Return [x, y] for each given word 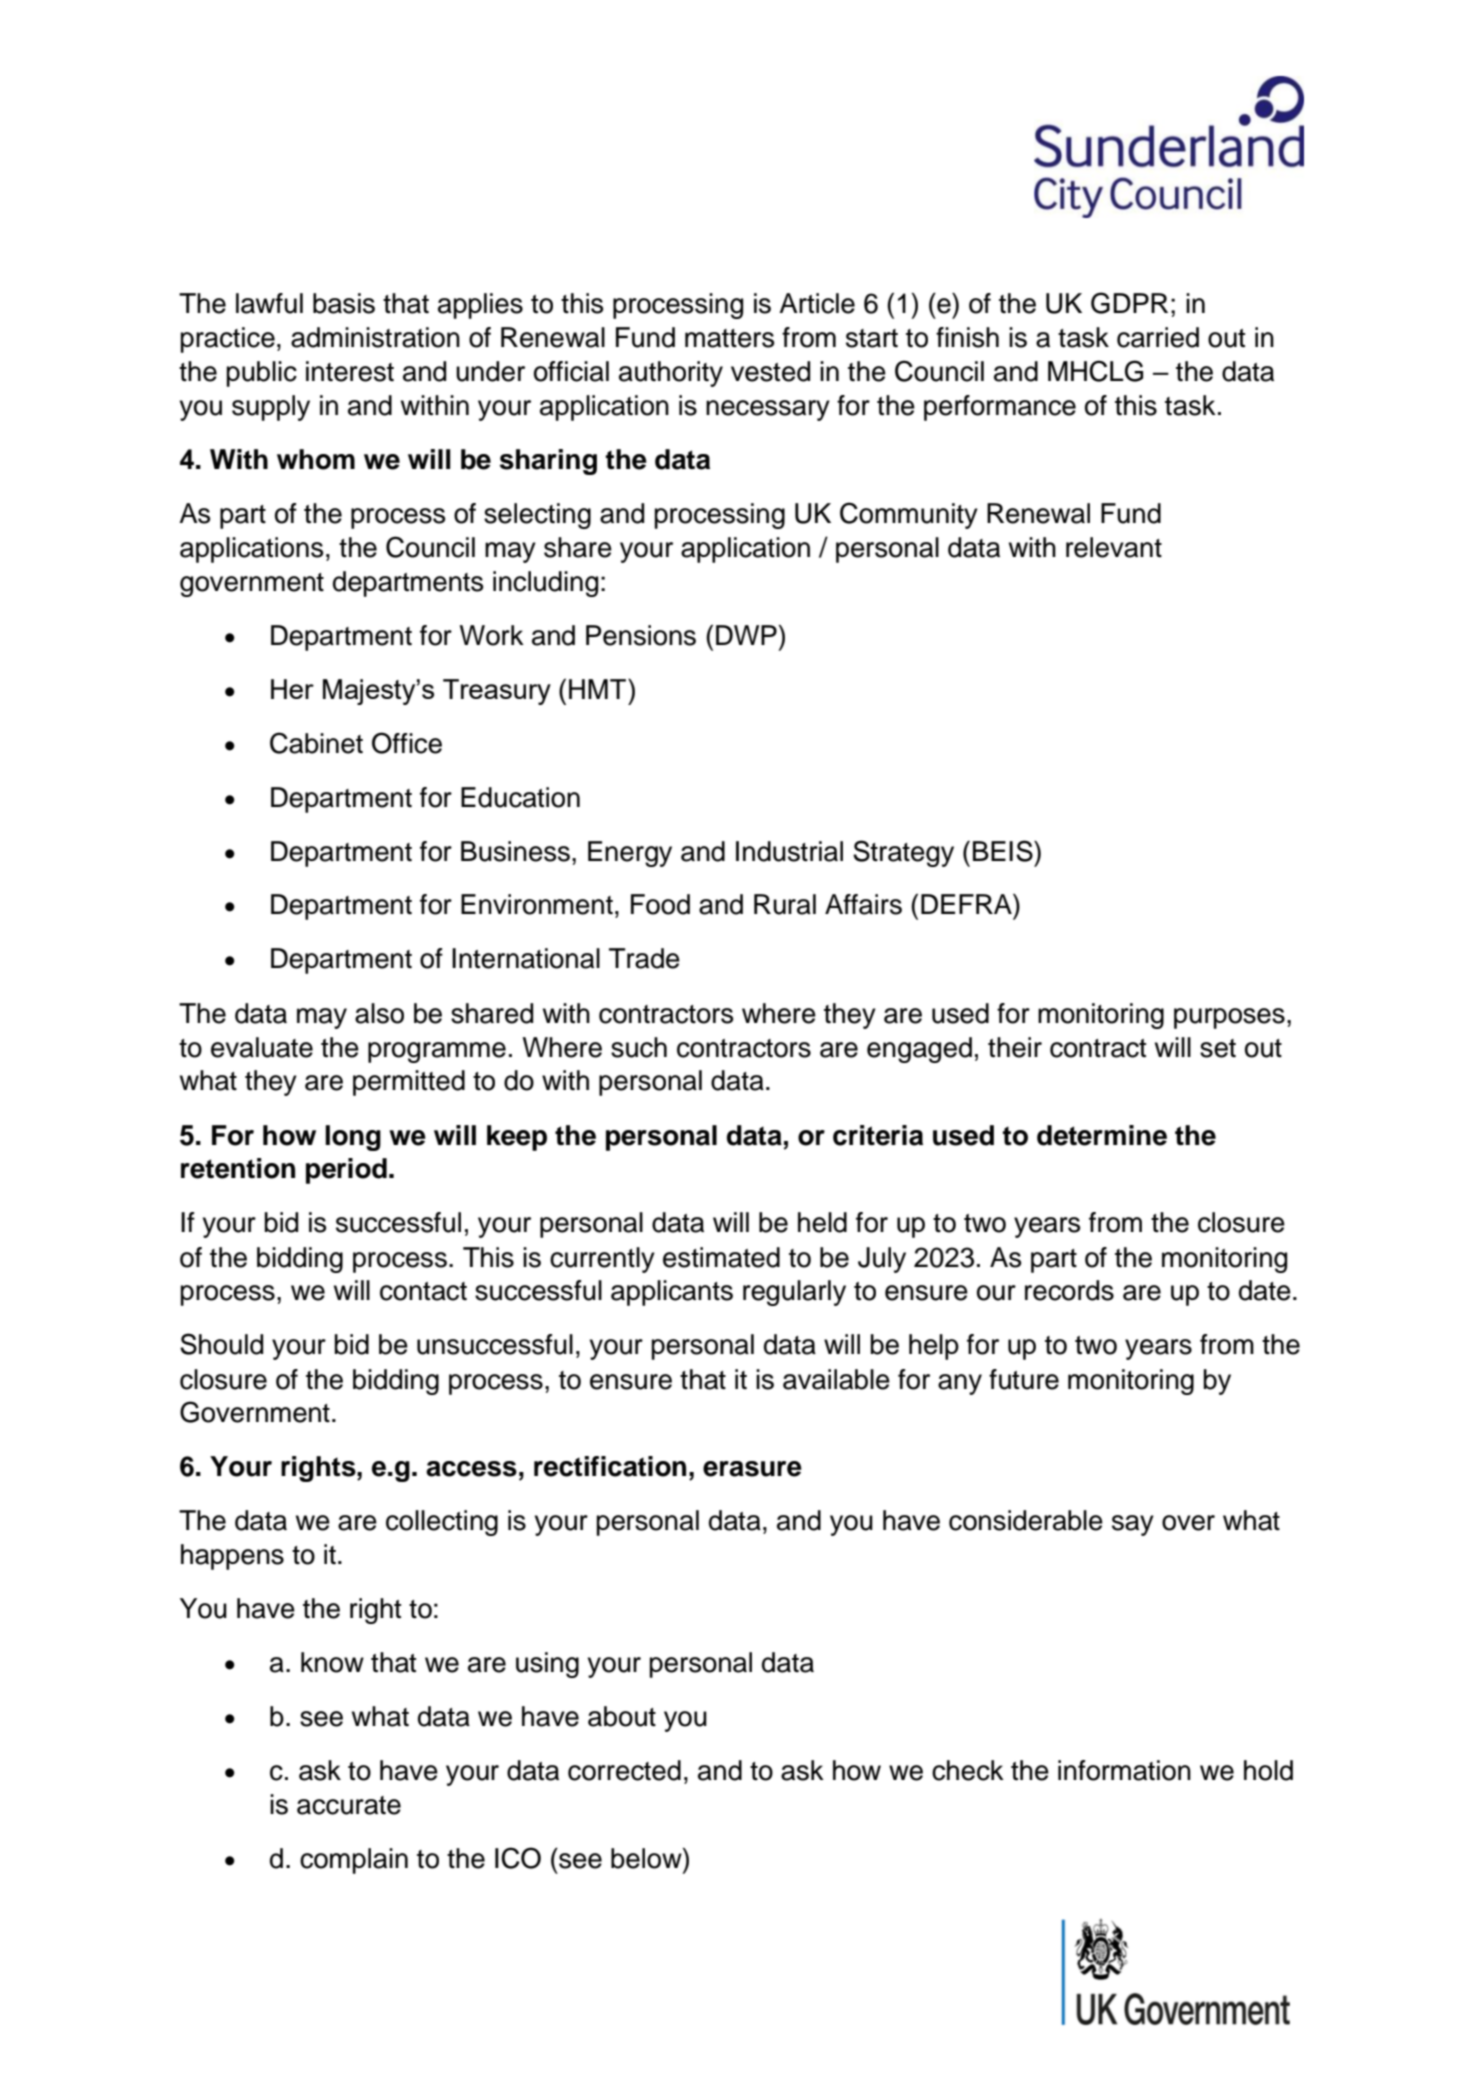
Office [407, 743]
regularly [794, 1293]
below [647, 1858]
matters [729, 338]
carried [1158, 337]
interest [350, 371]
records [1069, 1290]
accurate [349, 1805]
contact [423, 1291]
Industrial [789, 851]
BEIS [1004, 851]
